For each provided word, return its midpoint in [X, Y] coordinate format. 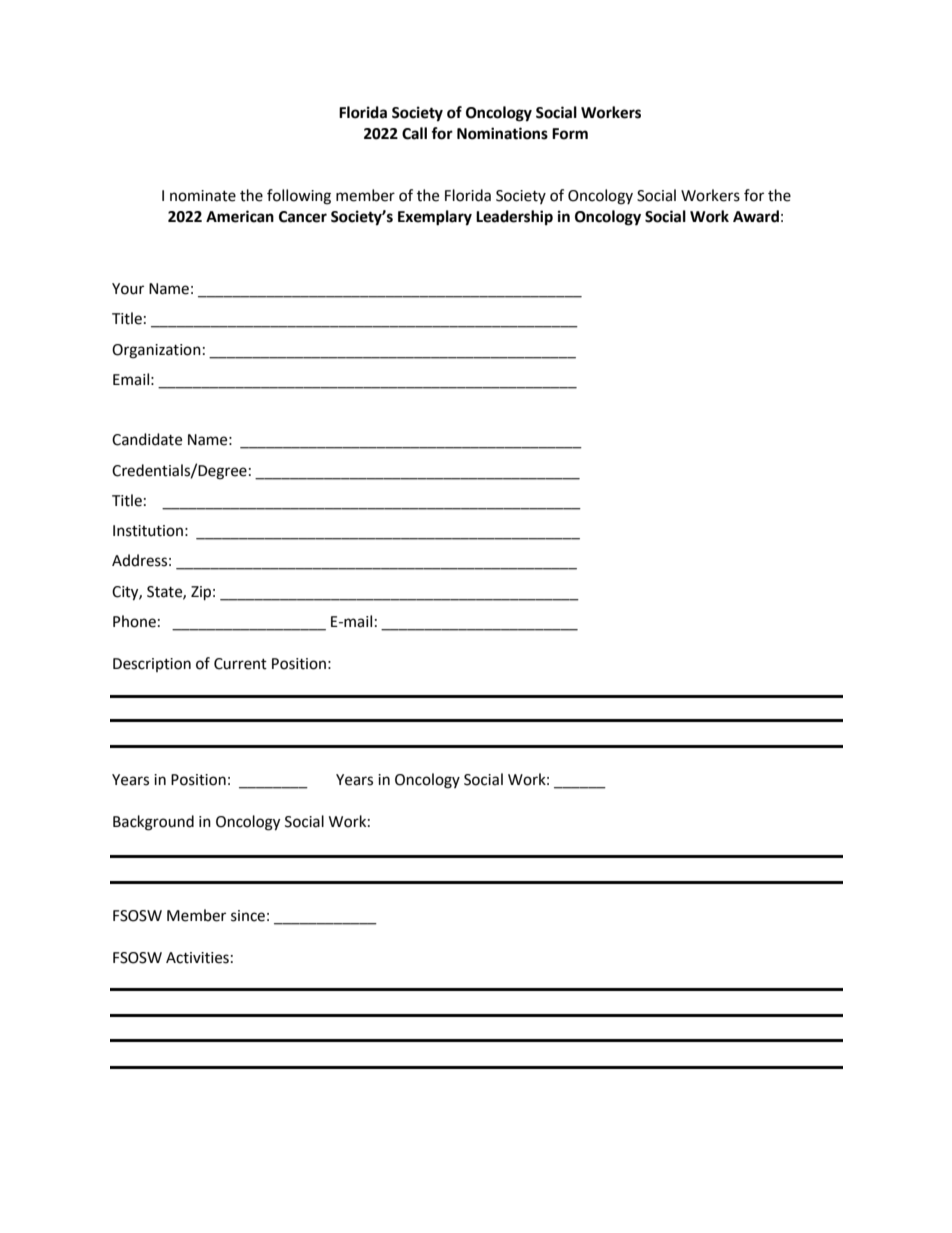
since [248, 916]
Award [756, 216]
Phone [134, 621]
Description [152, 665]
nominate [203, 196]
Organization [156, 351]
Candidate [147, 439]
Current [240, 664]
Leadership [514, 218]
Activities [197, 958]
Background [153, 823]
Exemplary [435, 218]
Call [414, 133]
